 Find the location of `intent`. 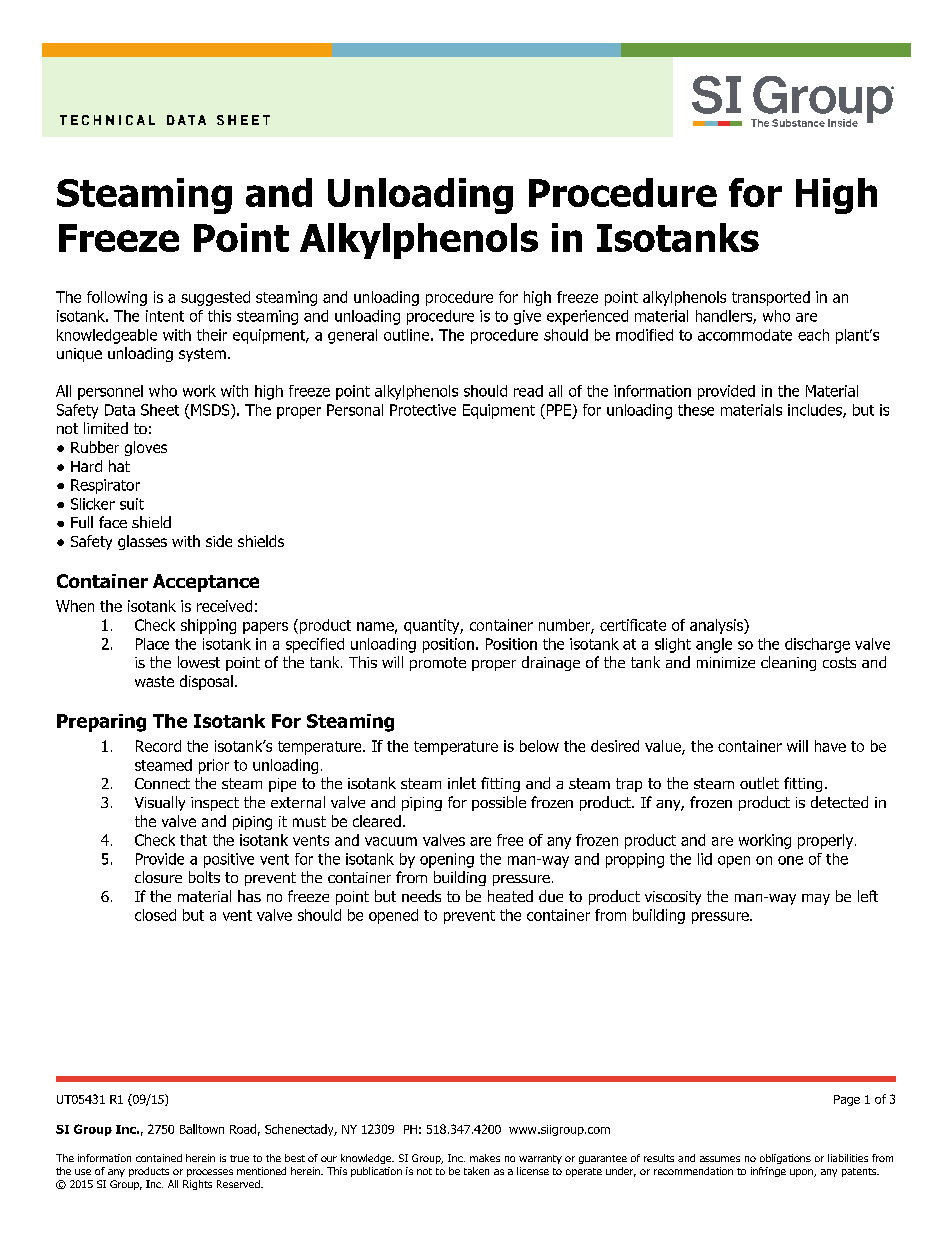

intent is located at coordinates (165, 316).
